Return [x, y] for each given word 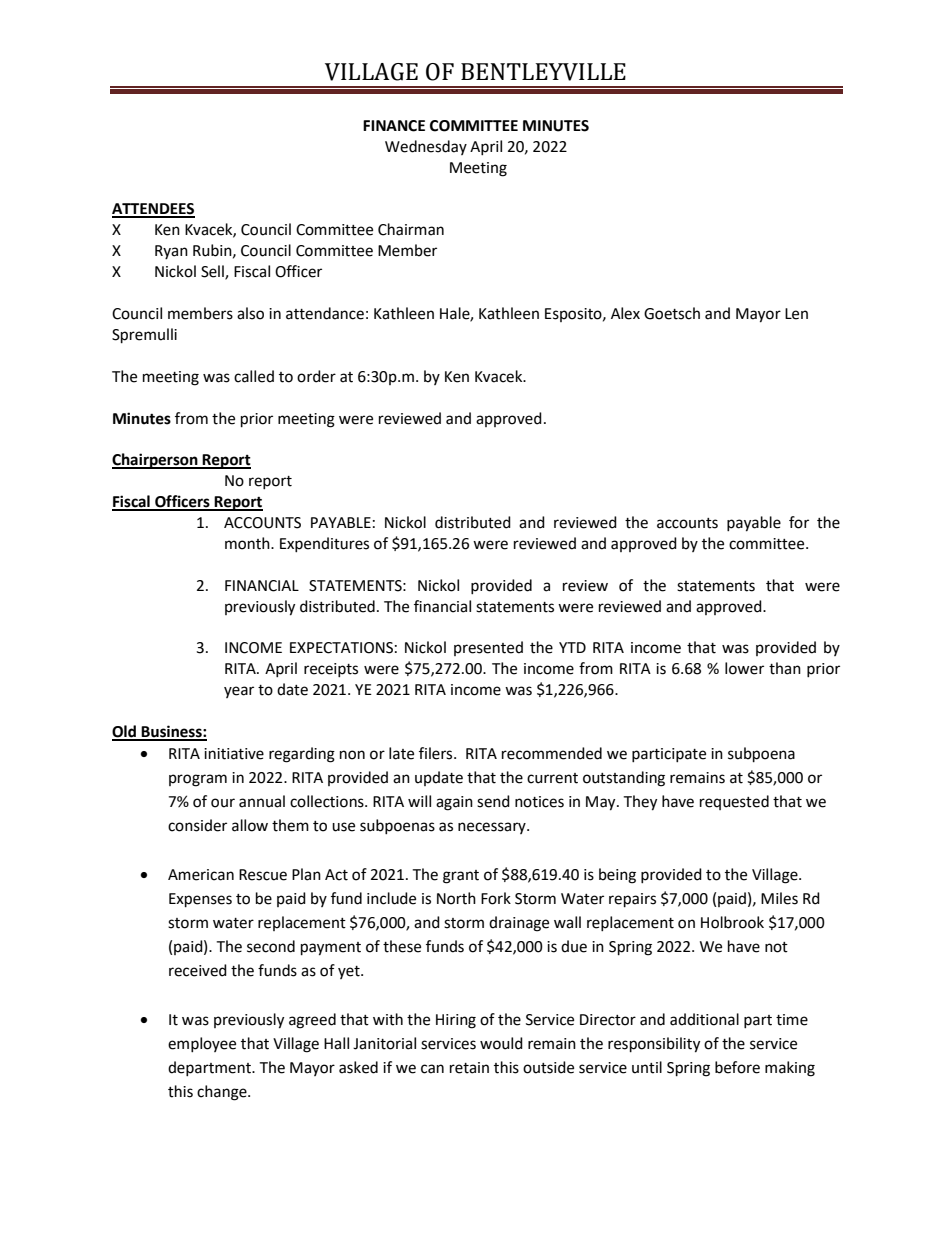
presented [488, 648]
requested [734, 802]
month [248, 543]
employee [202, 1044]
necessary [493, 828]
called [254, 376]
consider [197, 825]
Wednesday [426, 147]
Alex [625, 313]
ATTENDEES [153, 210]
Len [796, 314]
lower [744, 668]
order [316, 376]
